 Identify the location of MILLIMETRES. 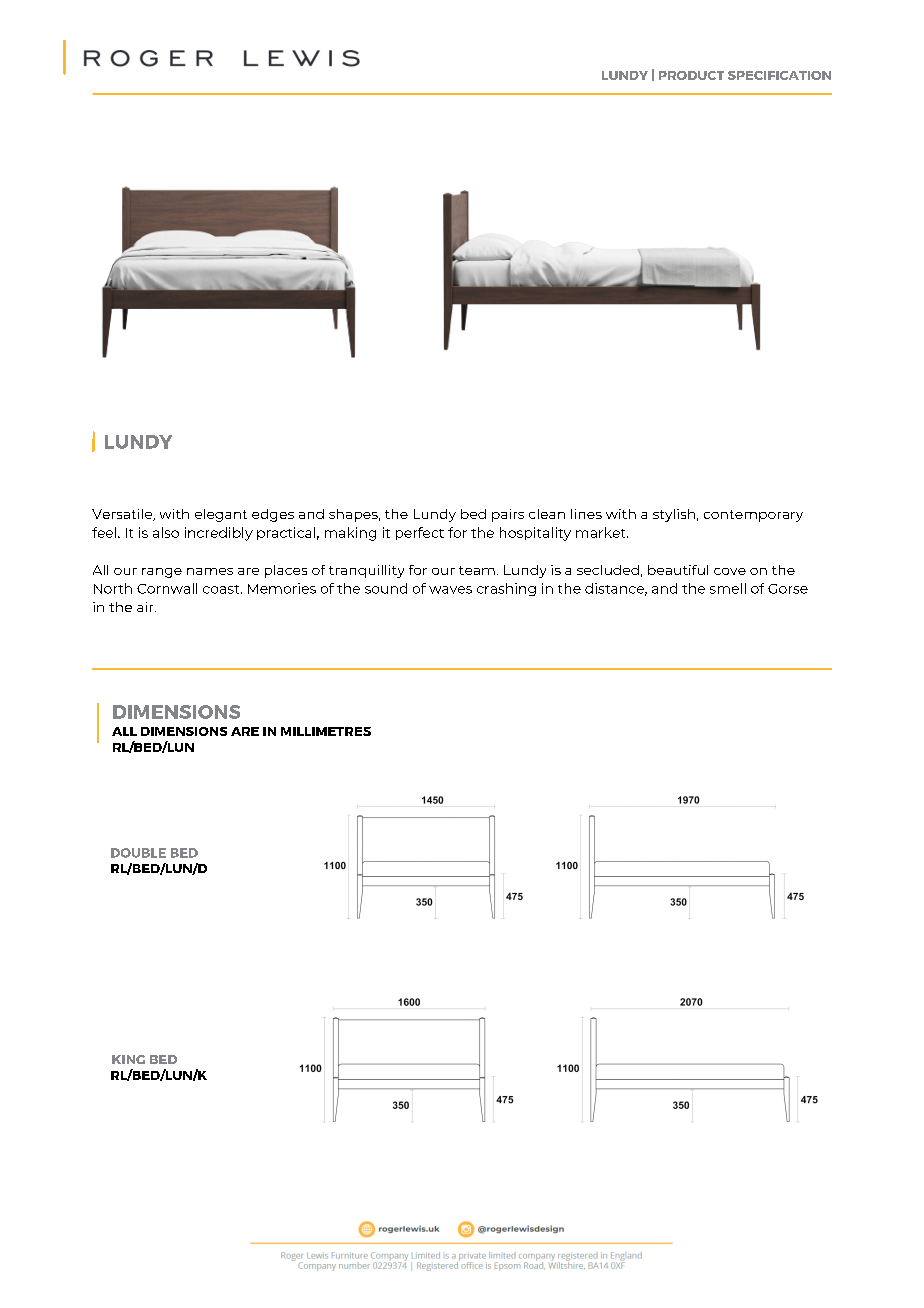
(326, 731).
